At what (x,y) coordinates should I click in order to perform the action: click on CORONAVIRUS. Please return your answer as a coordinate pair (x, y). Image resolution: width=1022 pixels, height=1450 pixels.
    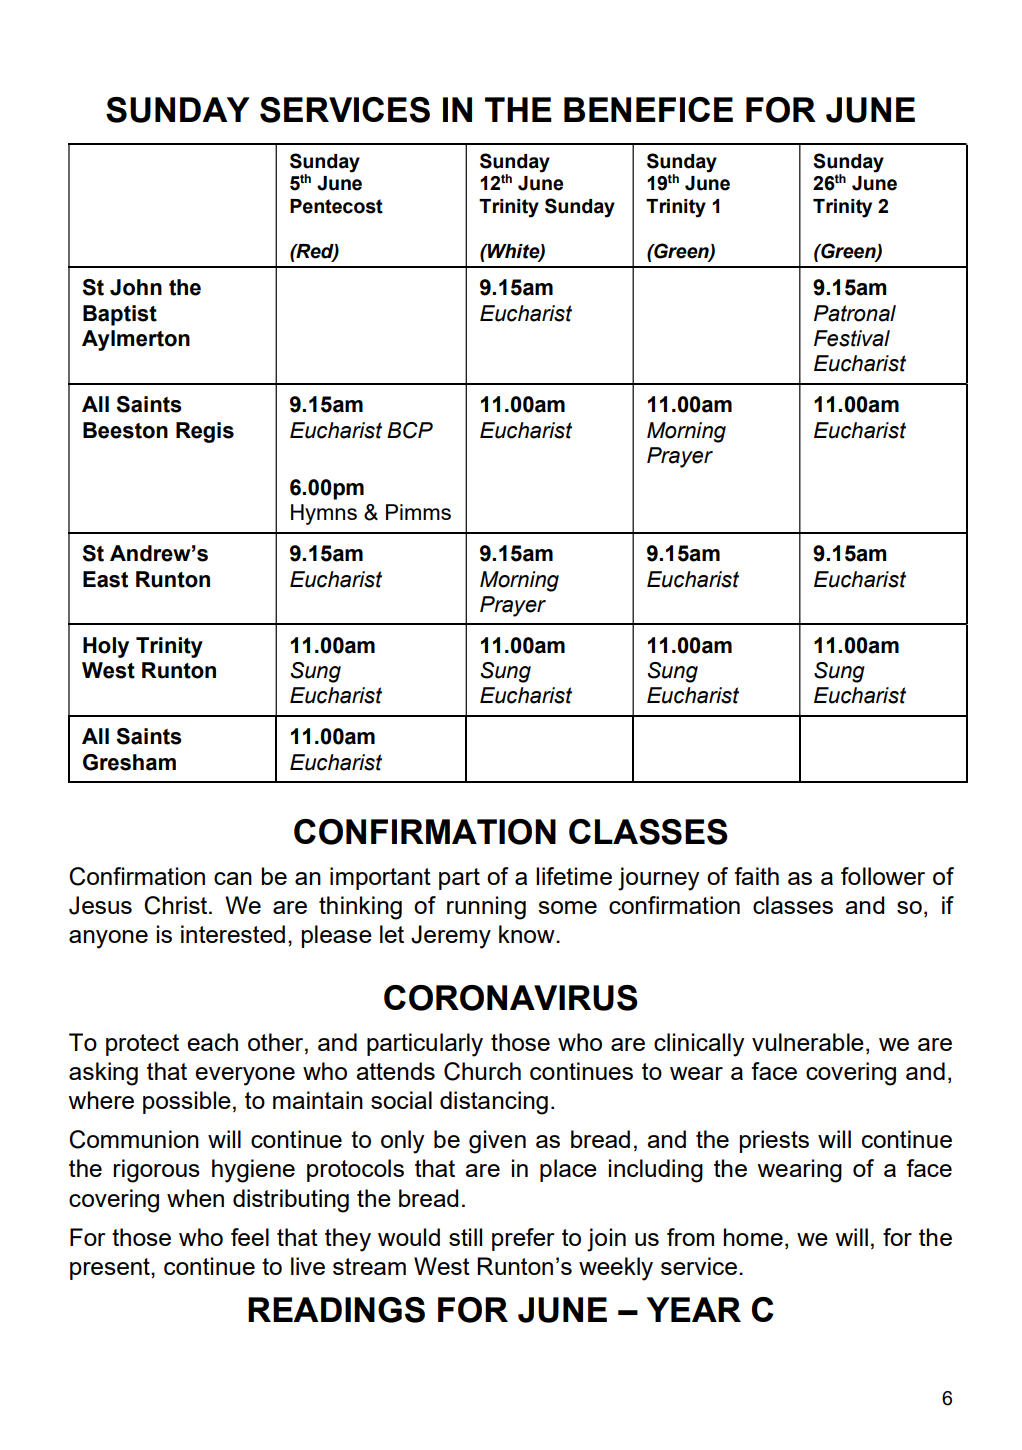
    Looking at the image, I should click on (511, 998).
